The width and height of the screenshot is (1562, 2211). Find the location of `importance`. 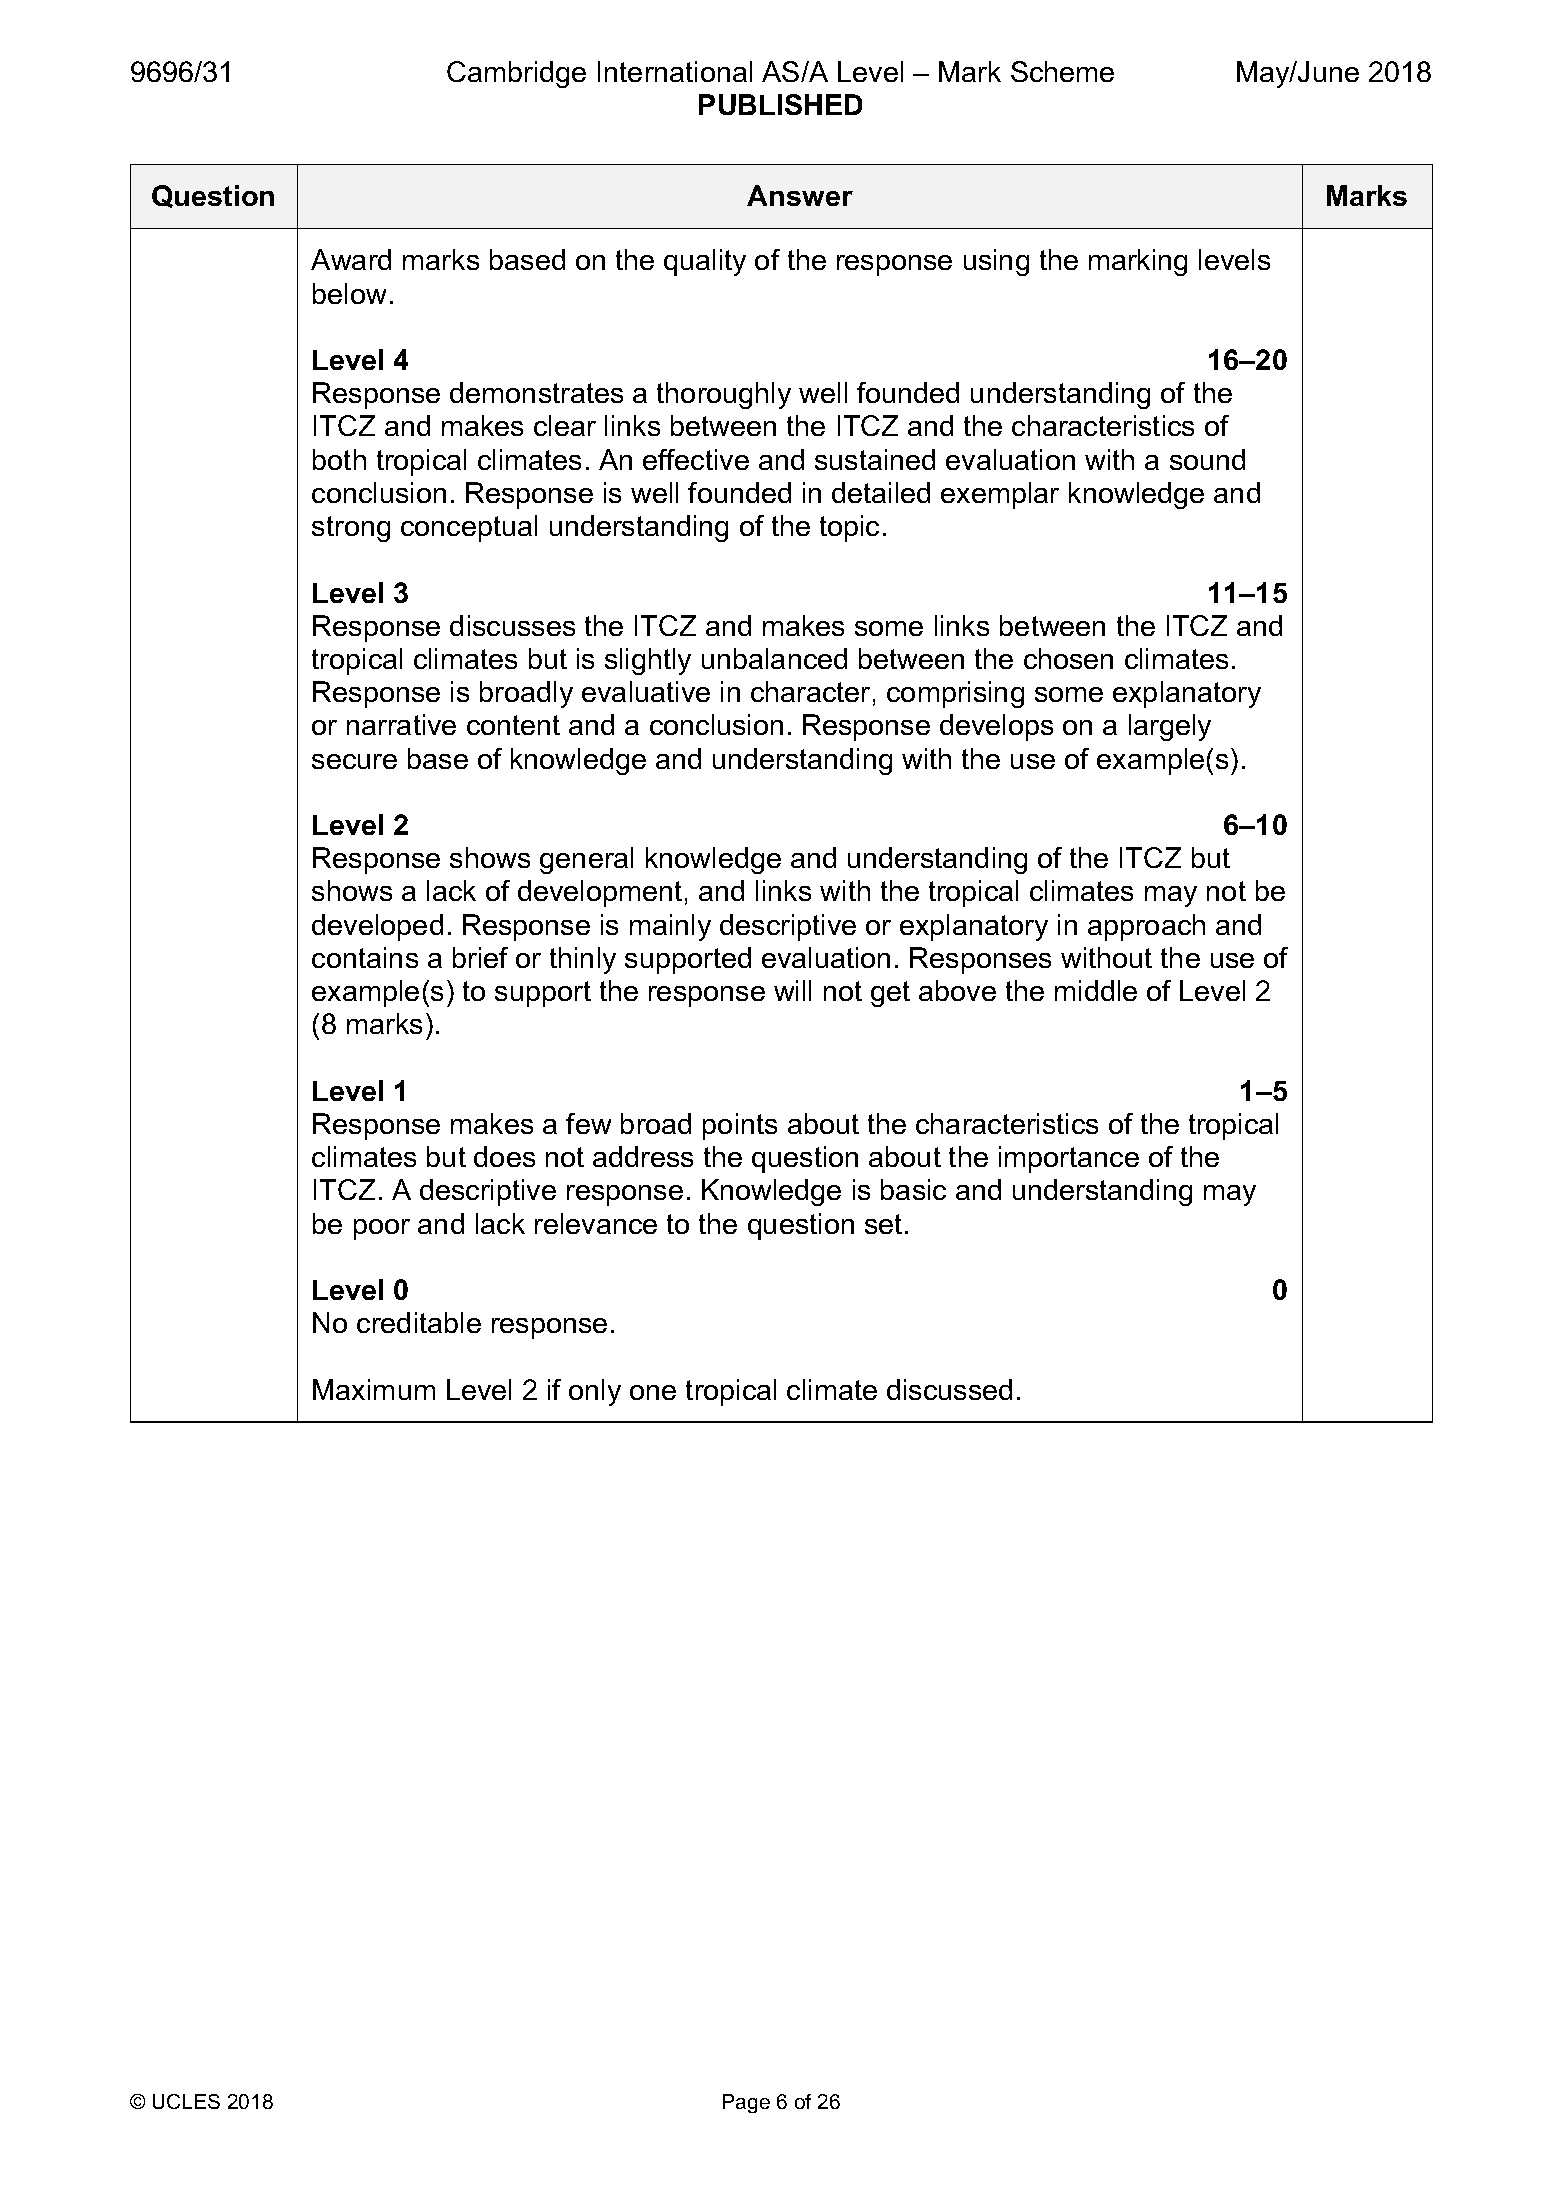

importance is located at coordinates (1069, 1159).
